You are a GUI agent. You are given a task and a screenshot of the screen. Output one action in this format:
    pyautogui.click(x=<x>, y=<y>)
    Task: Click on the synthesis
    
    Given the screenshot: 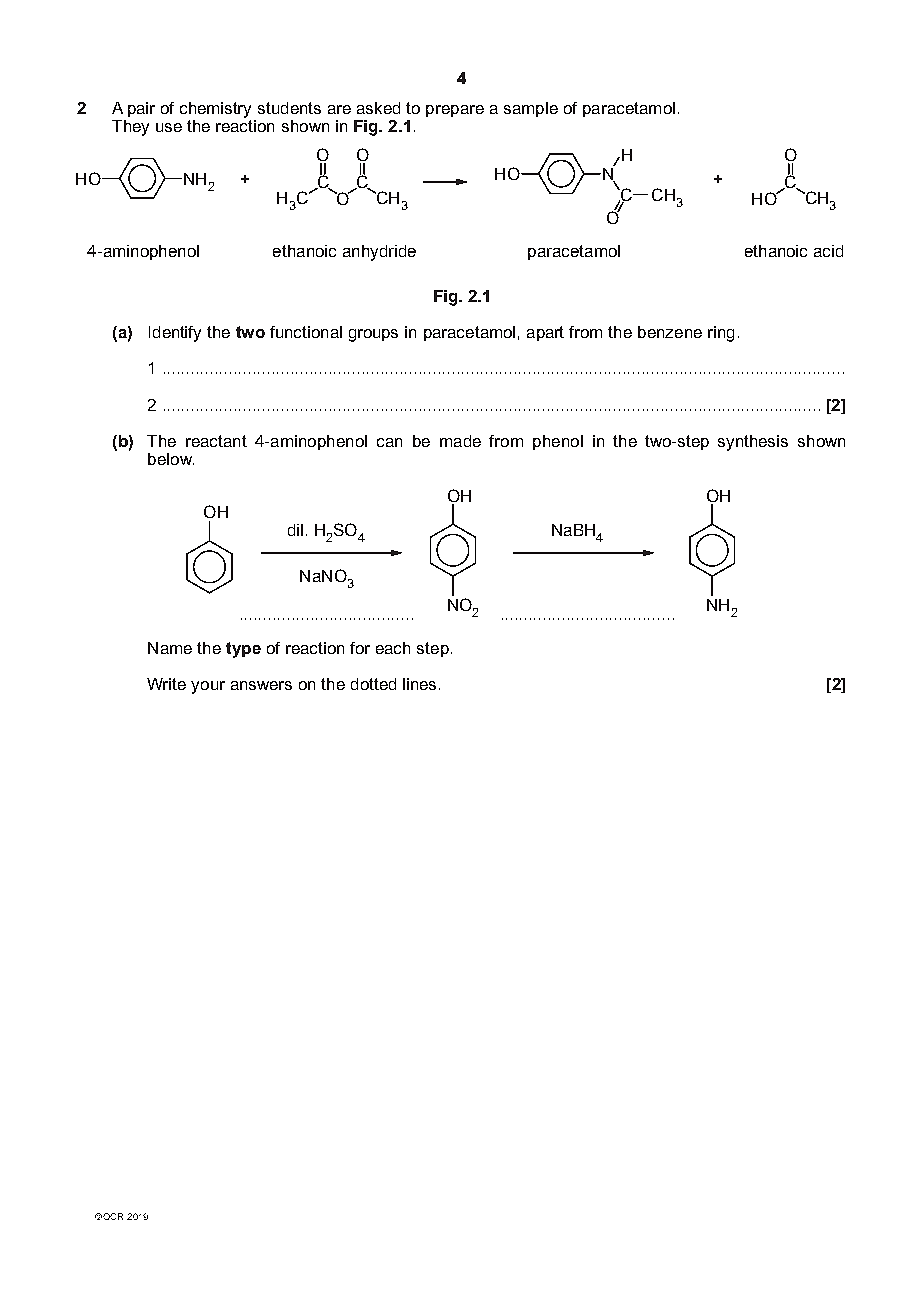 What is the action you would take?
    pyautogui.click(x=753, y=443)
